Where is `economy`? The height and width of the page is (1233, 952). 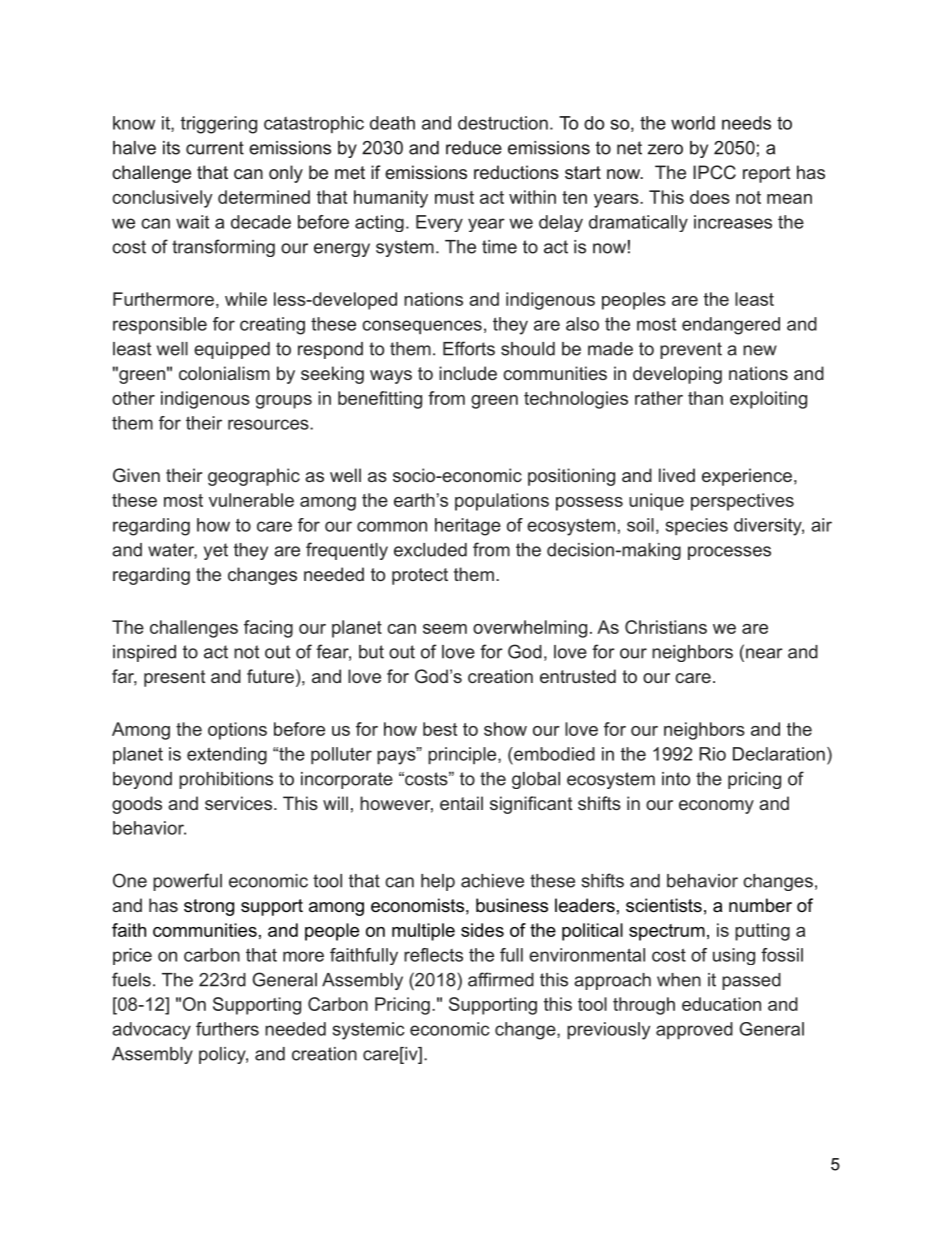
economy is located at coordinates (716, 807).
